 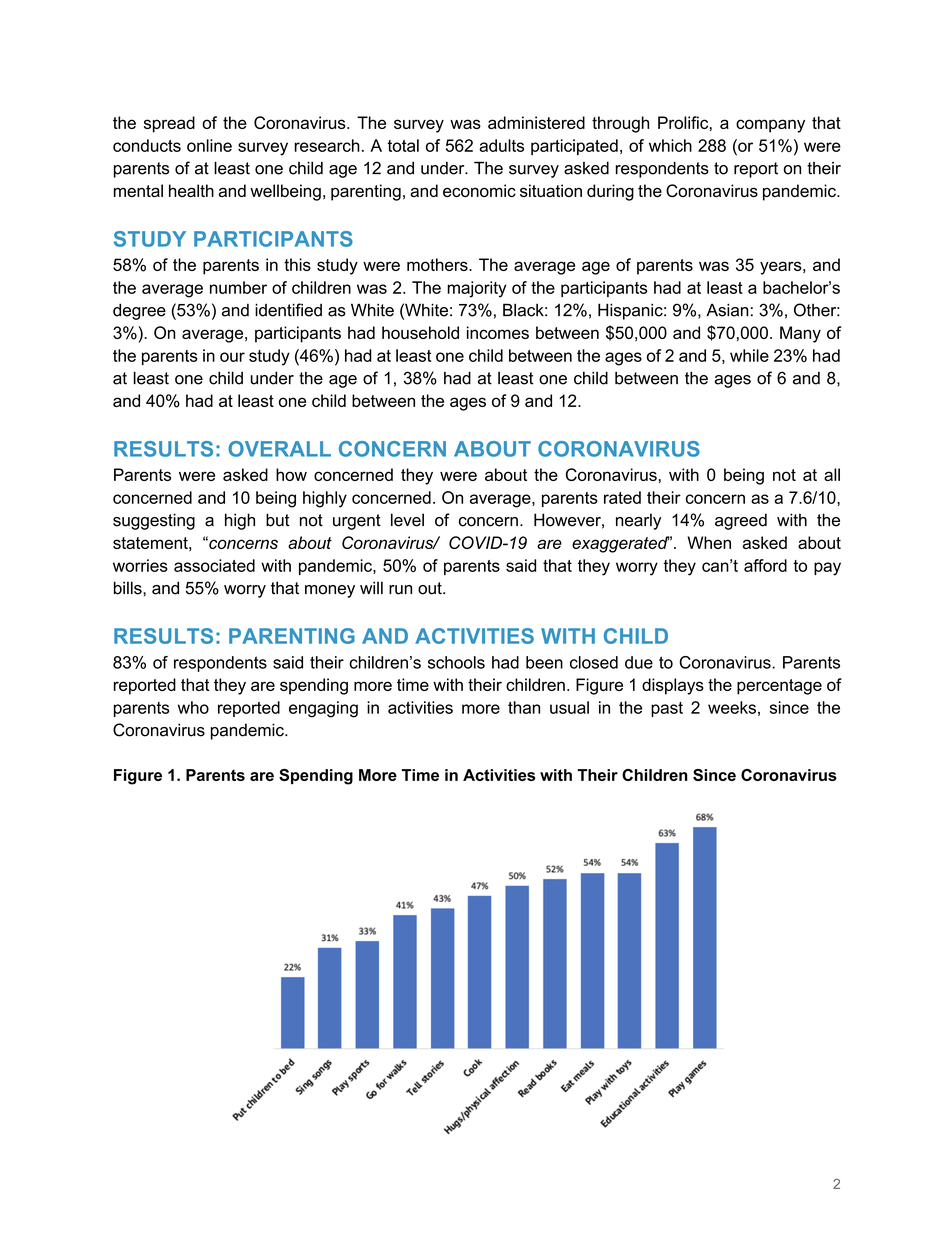 What do you see at coordinates (498, 332) in the screenshot?
I see `incomes` at bounding box center [498, 332].
